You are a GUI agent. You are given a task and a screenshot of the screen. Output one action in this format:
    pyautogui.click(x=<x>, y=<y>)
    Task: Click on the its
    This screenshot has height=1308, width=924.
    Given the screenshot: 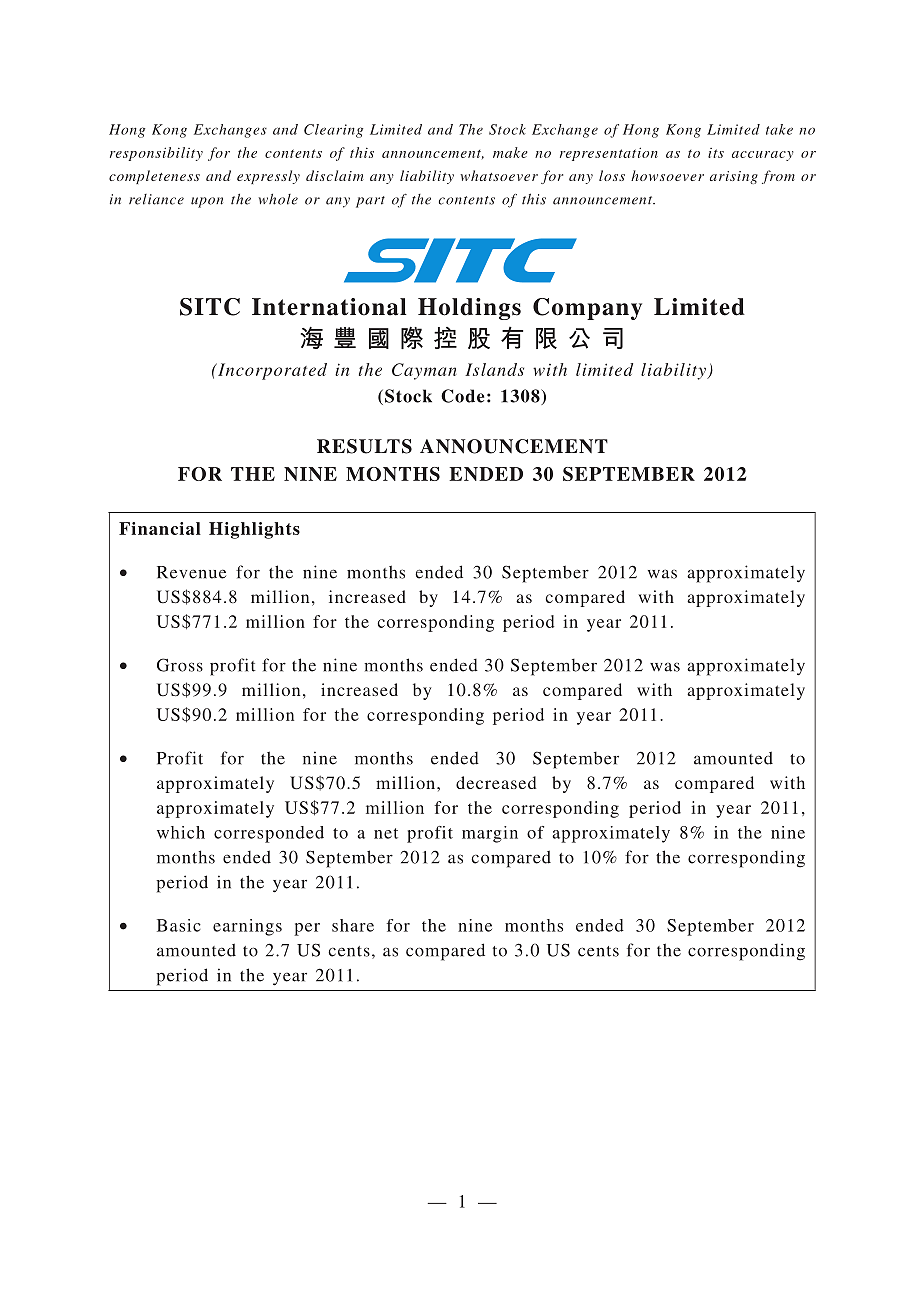 What is the action you would take?
    pyautogui.click(x=716, y=153)
